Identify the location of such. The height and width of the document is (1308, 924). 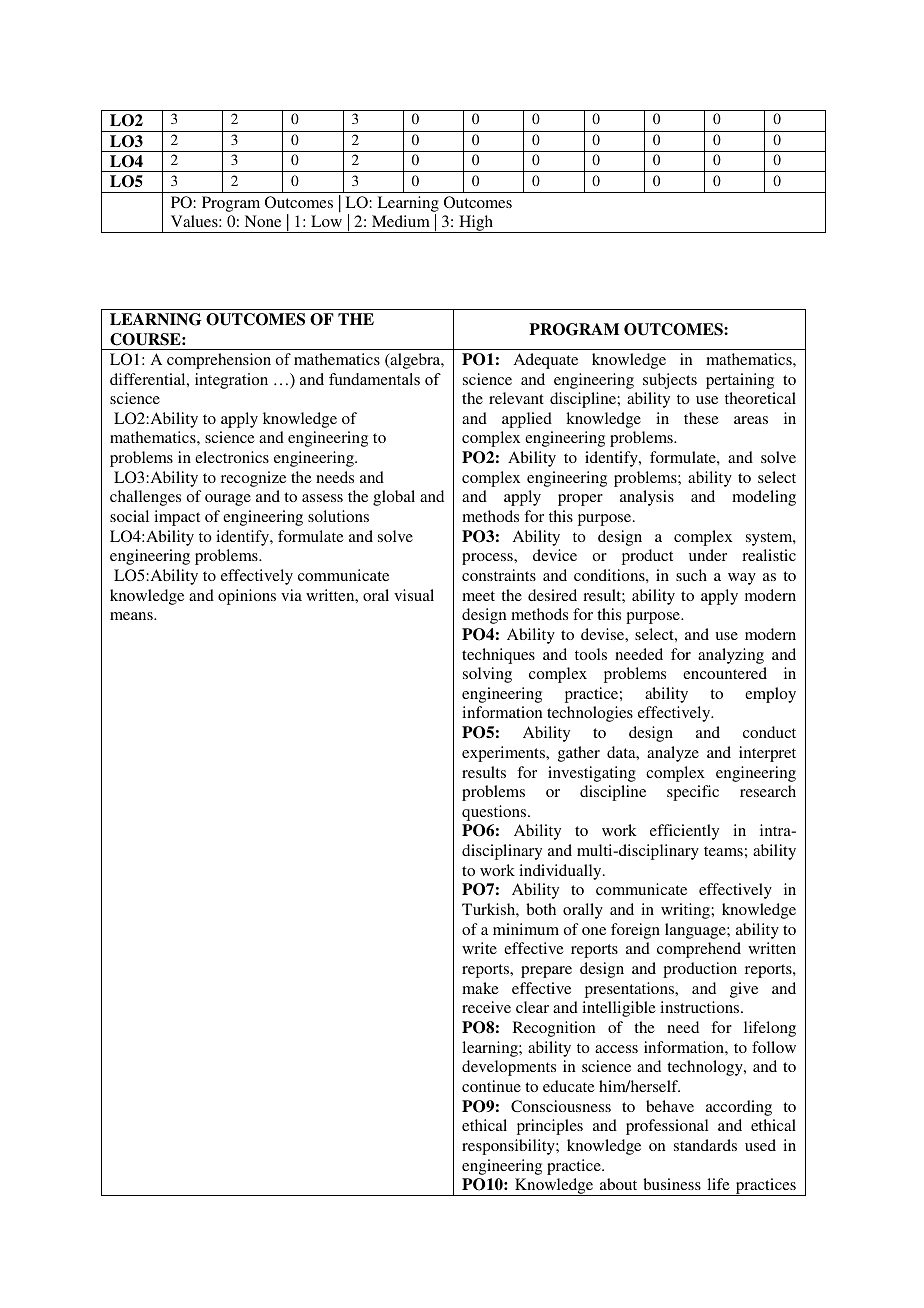
(691, 575).
